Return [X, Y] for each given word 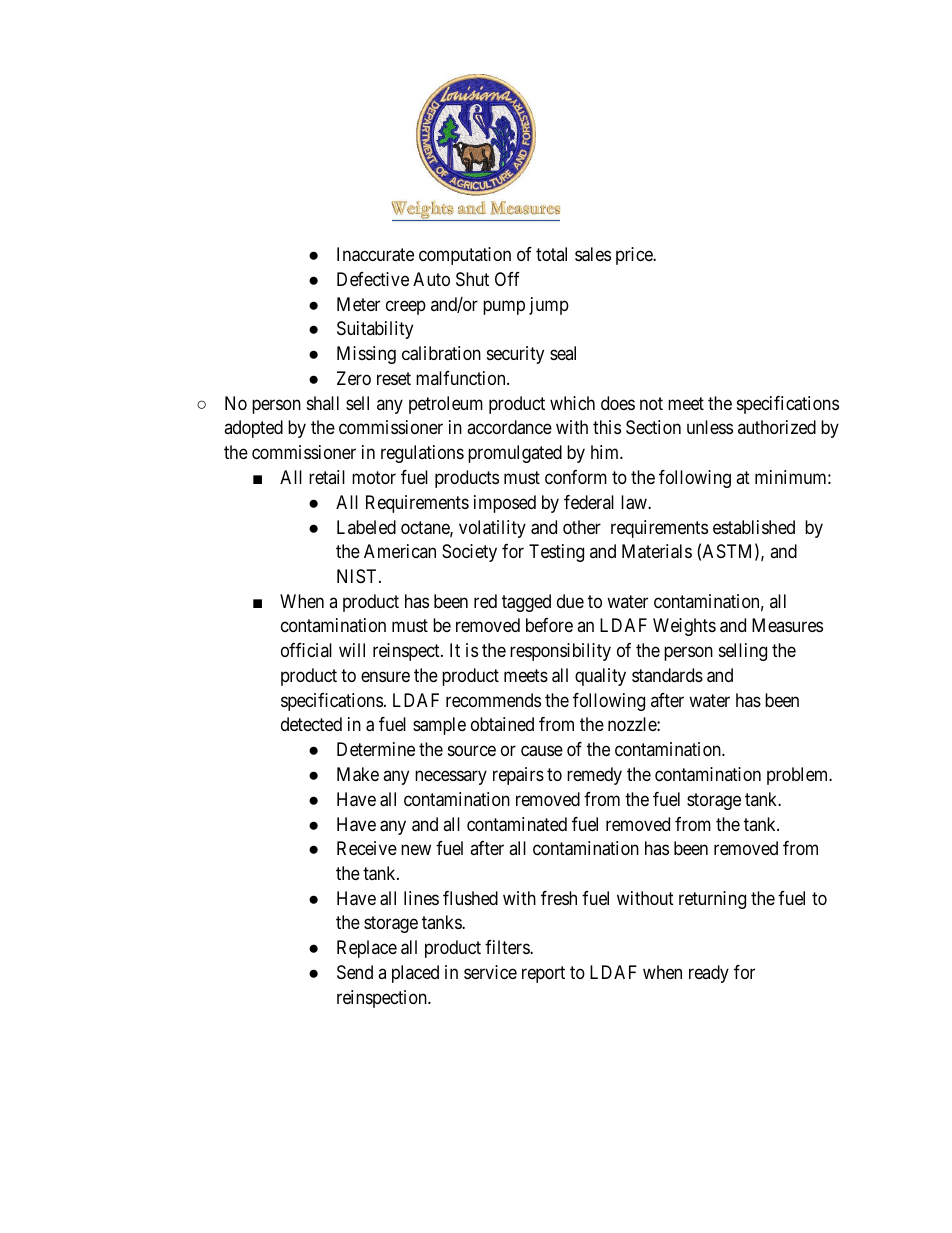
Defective [373, 279]
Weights [684, 627]
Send [355, 972]
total [551, 254]
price [635, 256]
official [306, 650]
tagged [526, 603]
